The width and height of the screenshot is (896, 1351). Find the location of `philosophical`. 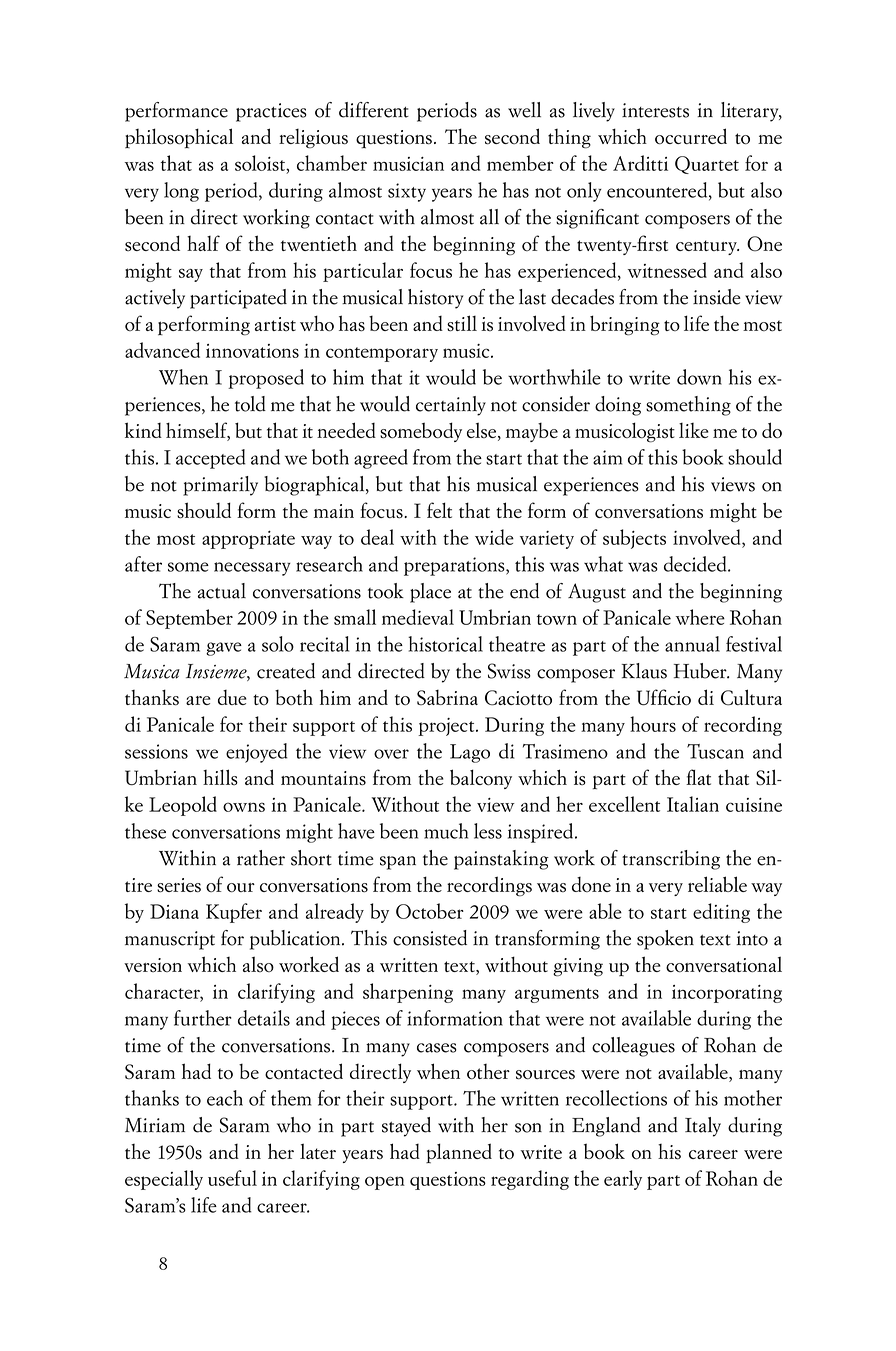

philosophical is located at coordinates (179, 138).
